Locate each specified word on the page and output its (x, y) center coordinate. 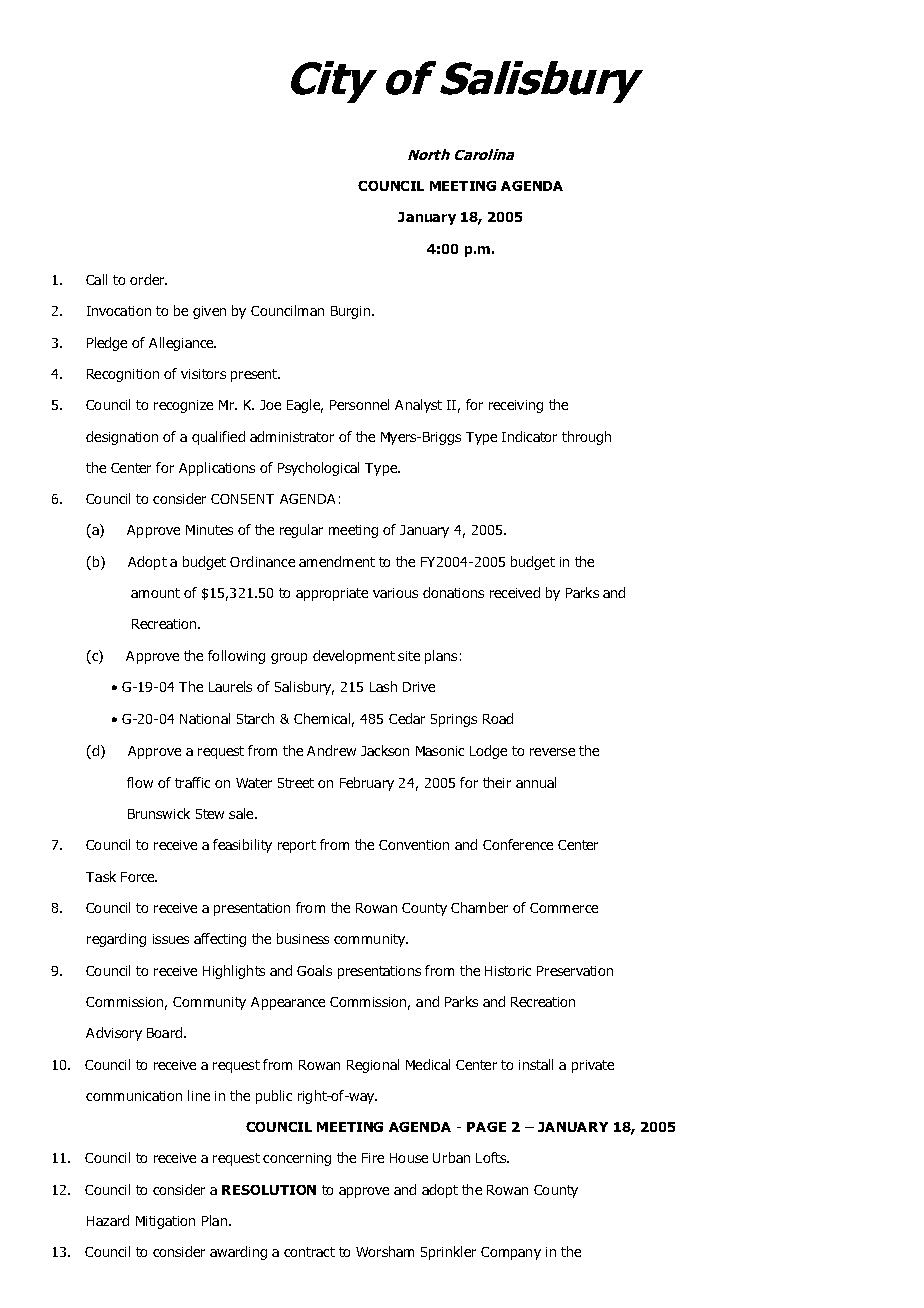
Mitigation (165, 1222)
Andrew (331, 750)
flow (140, 782)
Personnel (359, 404)
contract (309, 1252)
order (148, 279)
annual (536, 782)
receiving (516, 406)
